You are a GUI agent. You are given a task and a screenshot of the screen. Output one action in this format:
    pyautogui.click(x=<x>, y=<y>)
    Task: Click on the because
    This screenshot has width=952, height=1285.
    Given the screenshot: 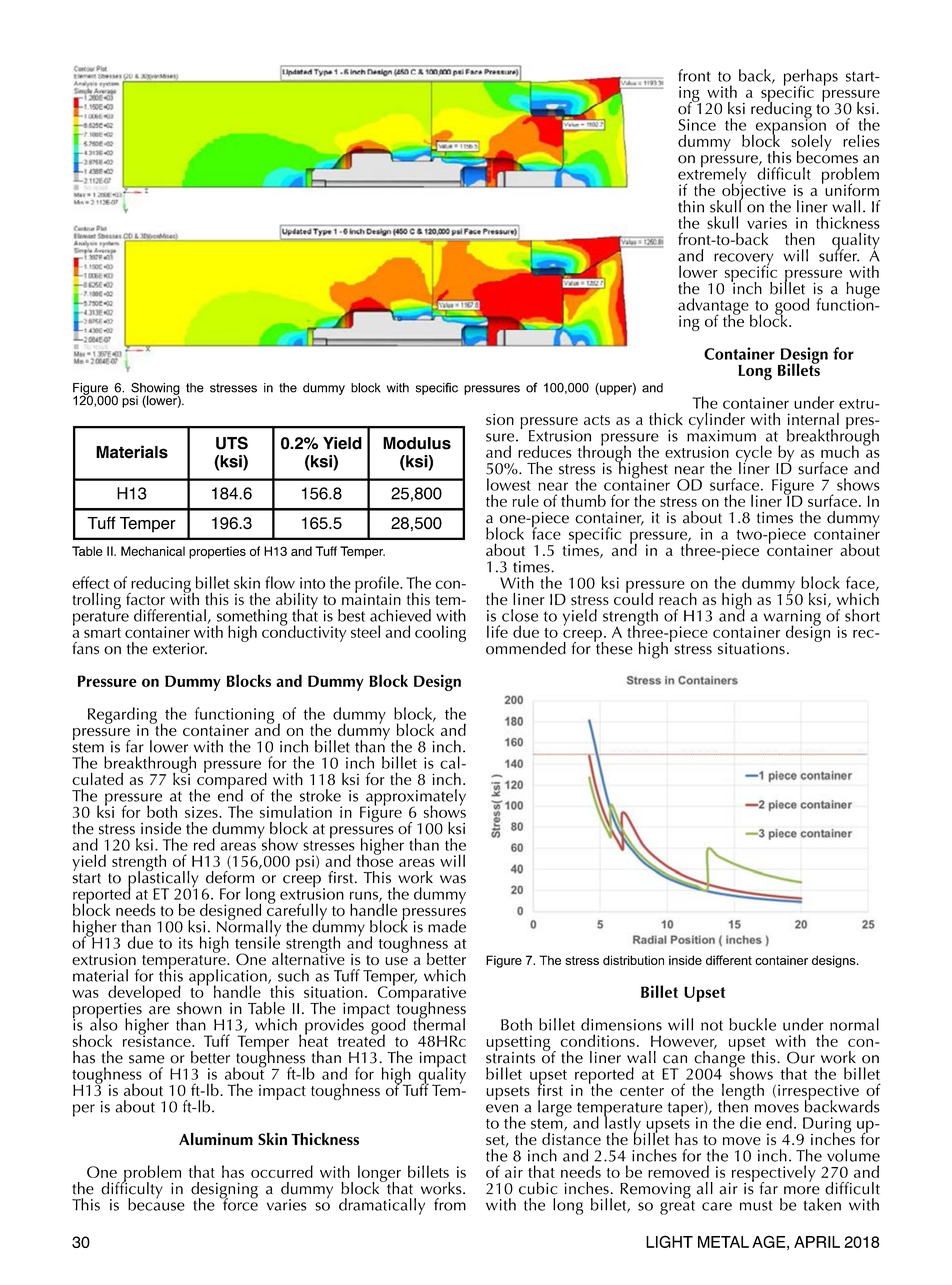 What is the action you would take?
    pyautogui.click(x=156, y=1203)
